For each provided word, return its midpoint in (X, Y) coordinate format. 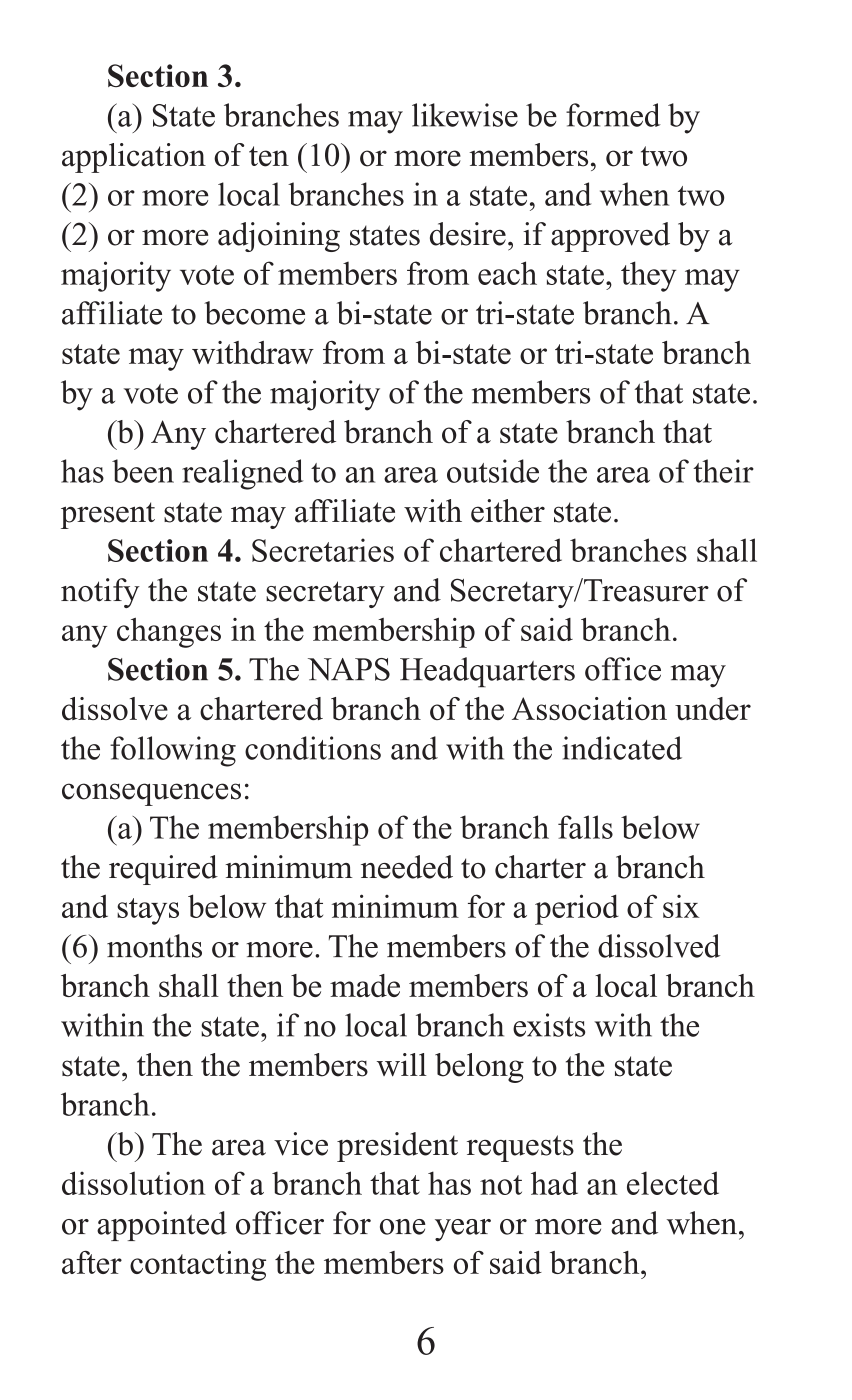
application (134, 158)
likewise (465, 115)
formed (613, 115)
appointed (162, 1226)
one (403, 1227)
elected (673, 1183)
